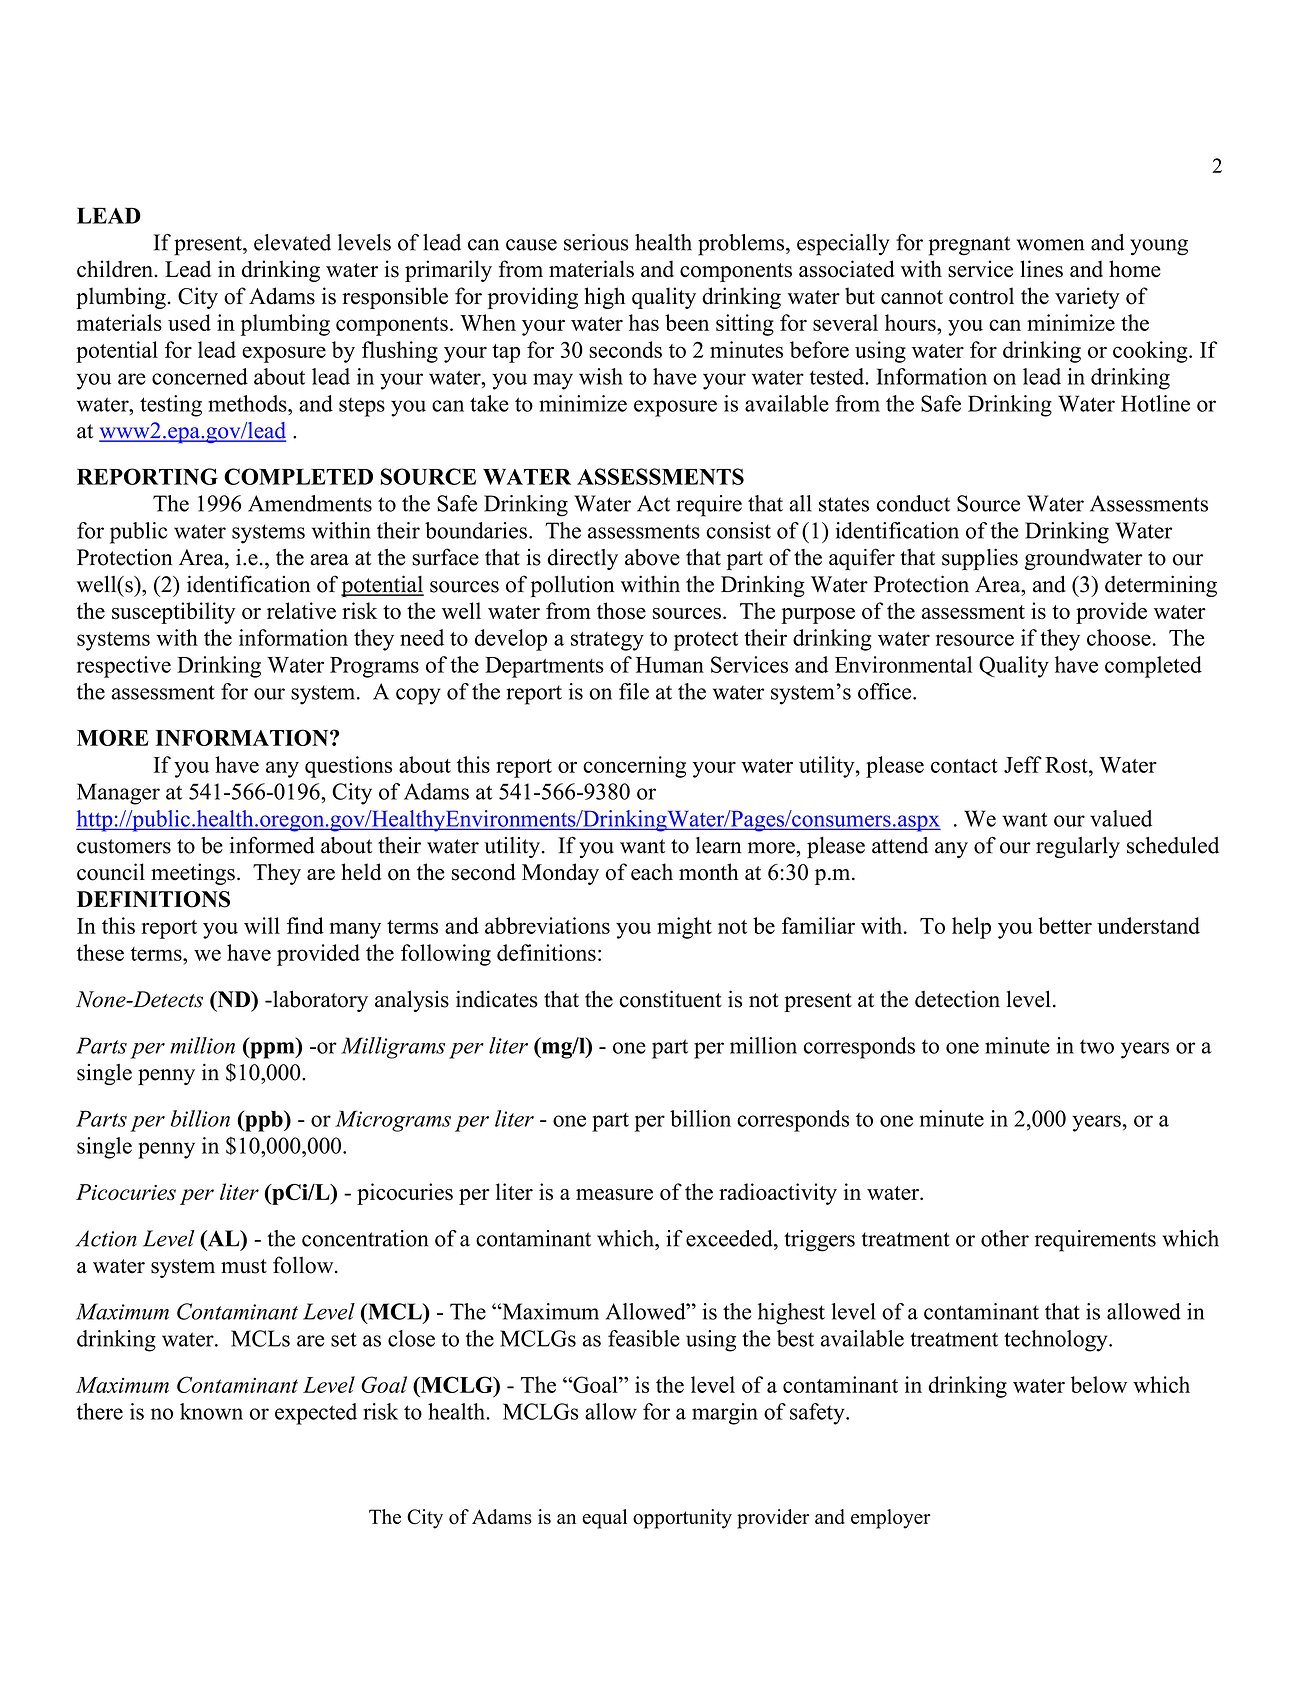 This screenshot has height=1681, width=1299. What do you see at coordinates (644, 322) in the screenshot?
I see `has` at bounding box center [644, 322].
